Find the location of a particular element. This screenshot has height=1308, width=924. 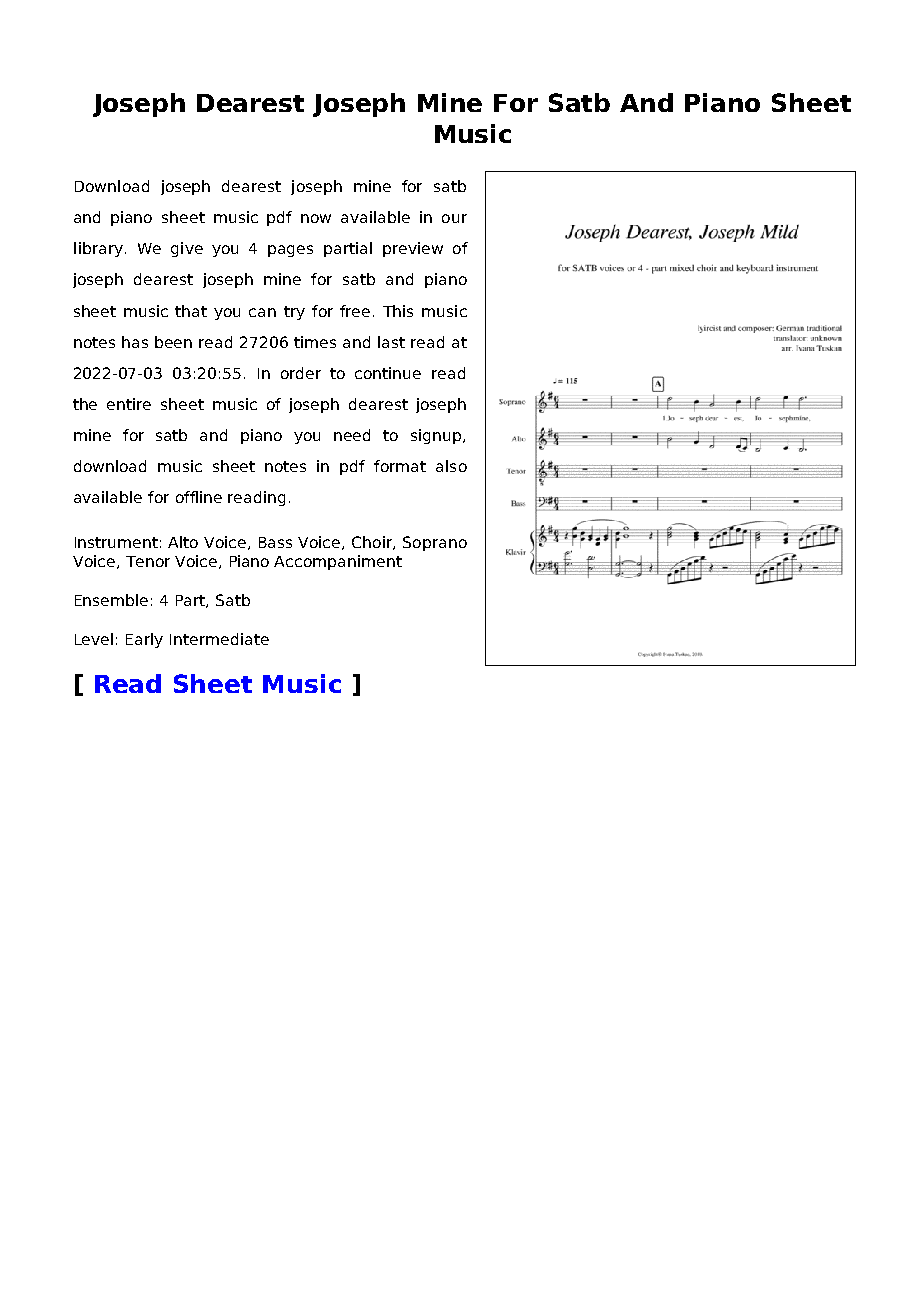

order is located at coordinates (301, 373).
